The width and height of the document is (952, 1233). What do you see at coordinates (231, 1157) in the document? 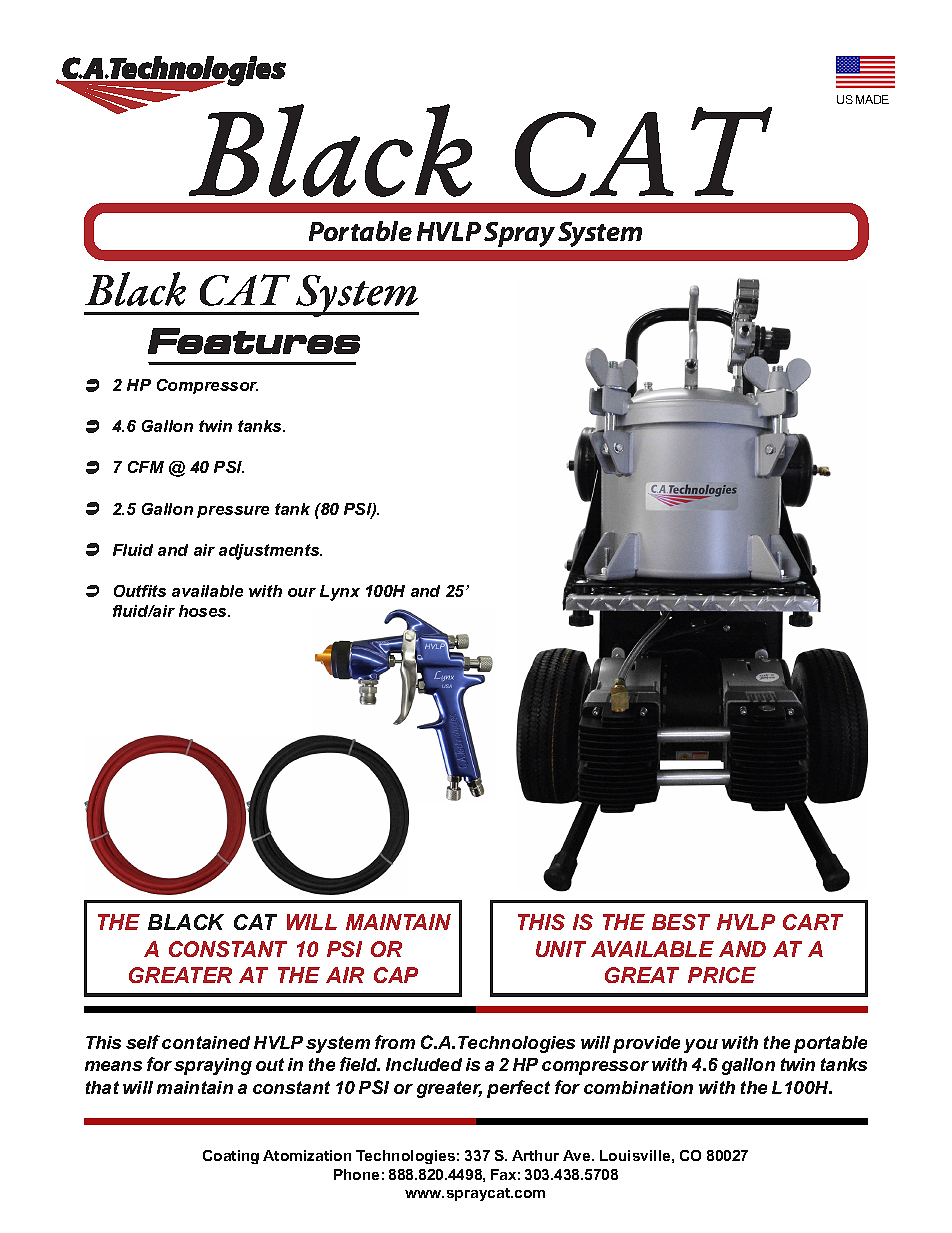
I see `Coating` at bounding box center [231, 1157].
